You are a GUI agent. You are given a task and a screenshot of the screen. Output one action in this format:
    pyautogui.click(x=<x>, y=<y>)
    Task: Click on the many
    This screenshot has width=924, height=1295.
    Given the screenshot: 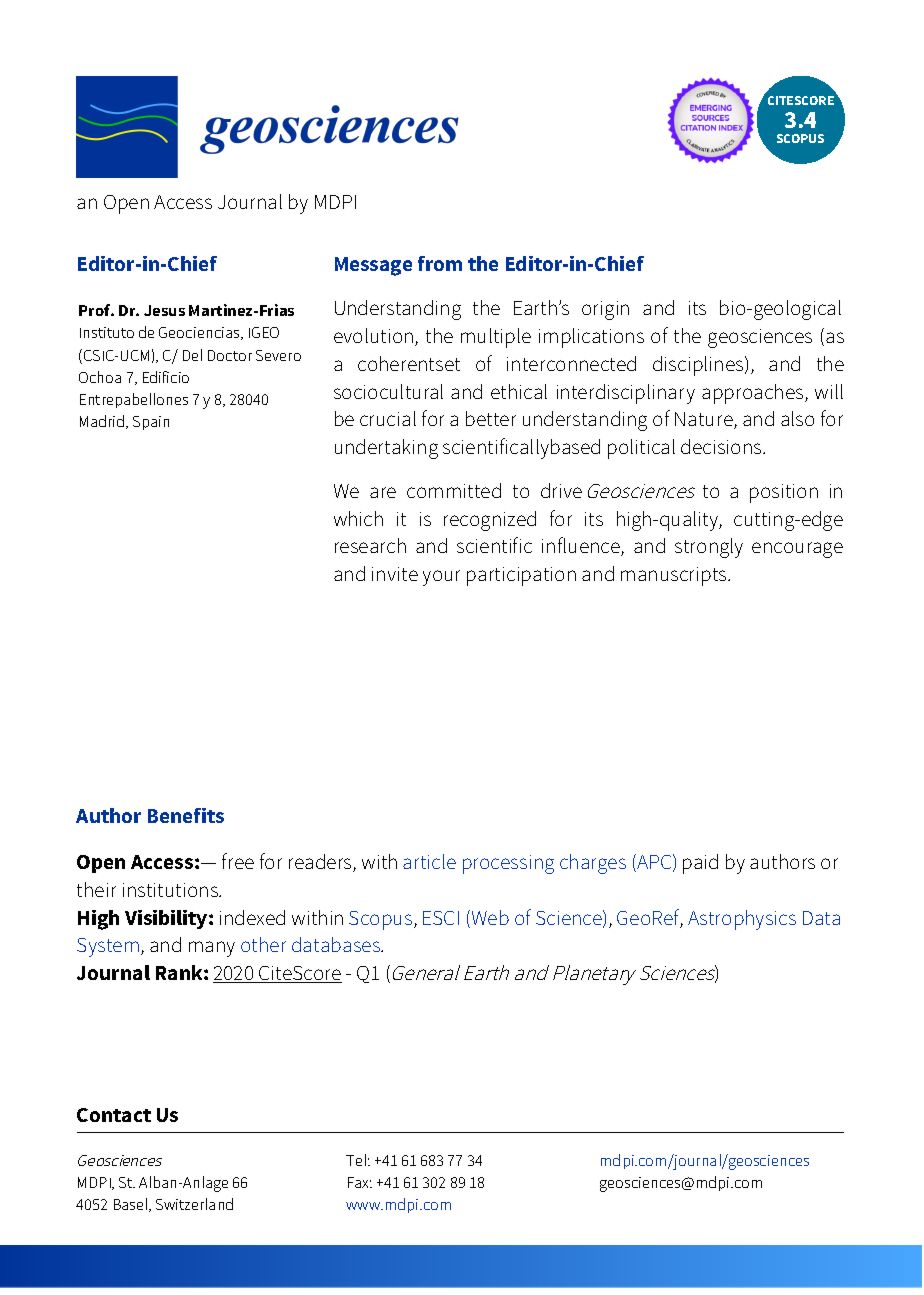 What is the action you would take?
    pyautogui.click(x=212, y=949)
